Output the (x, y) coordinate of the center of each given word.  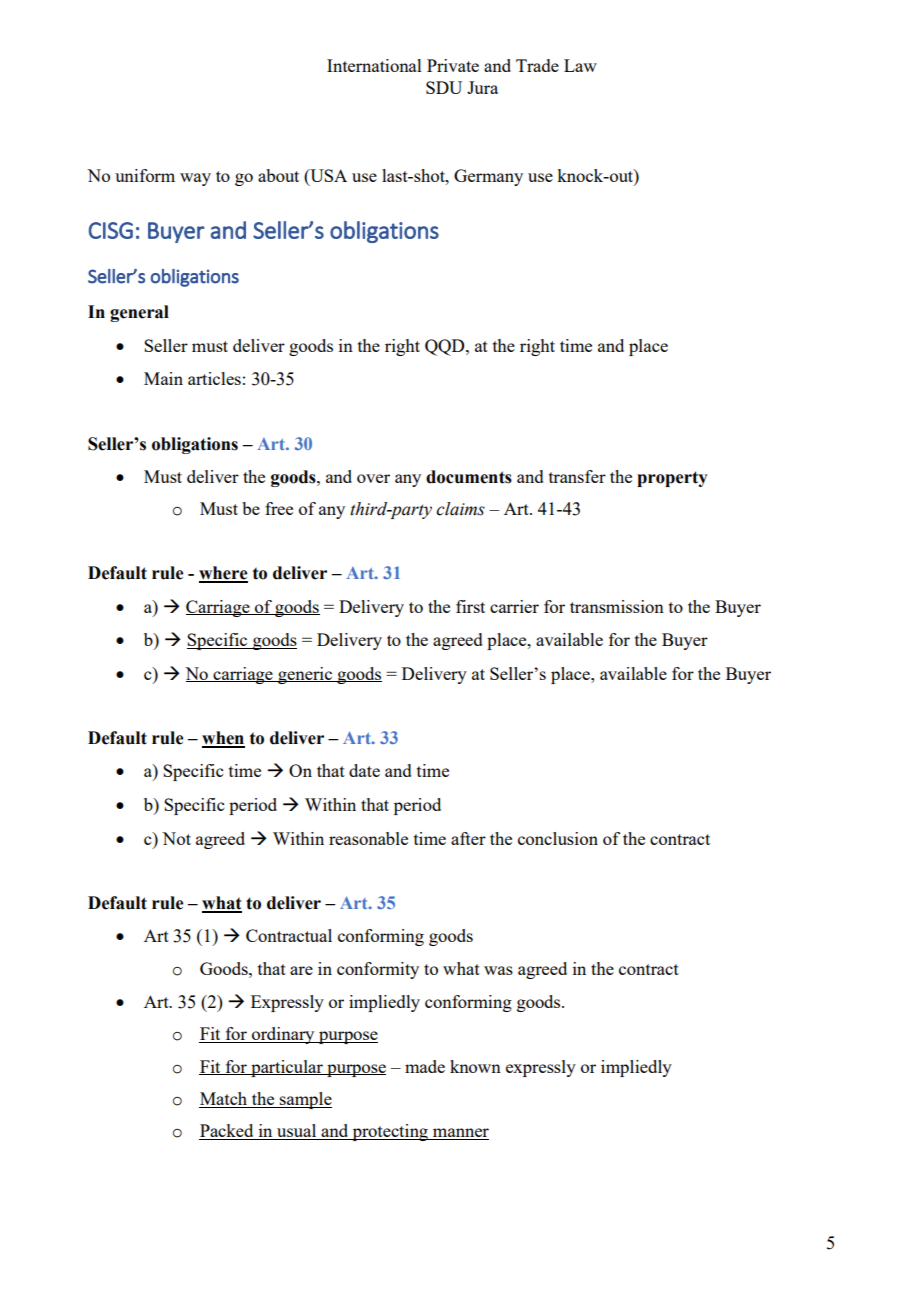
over (373, 478)
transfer (577, 476)
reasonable (368, 838)
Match (224, 1100)
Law (580, 65)
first (470, 606)
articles (214, 378)
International (374, 65)
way (195, 179)
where (223, 574)
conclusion (558, 838)
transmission (617, 606)
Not (176, 838)
